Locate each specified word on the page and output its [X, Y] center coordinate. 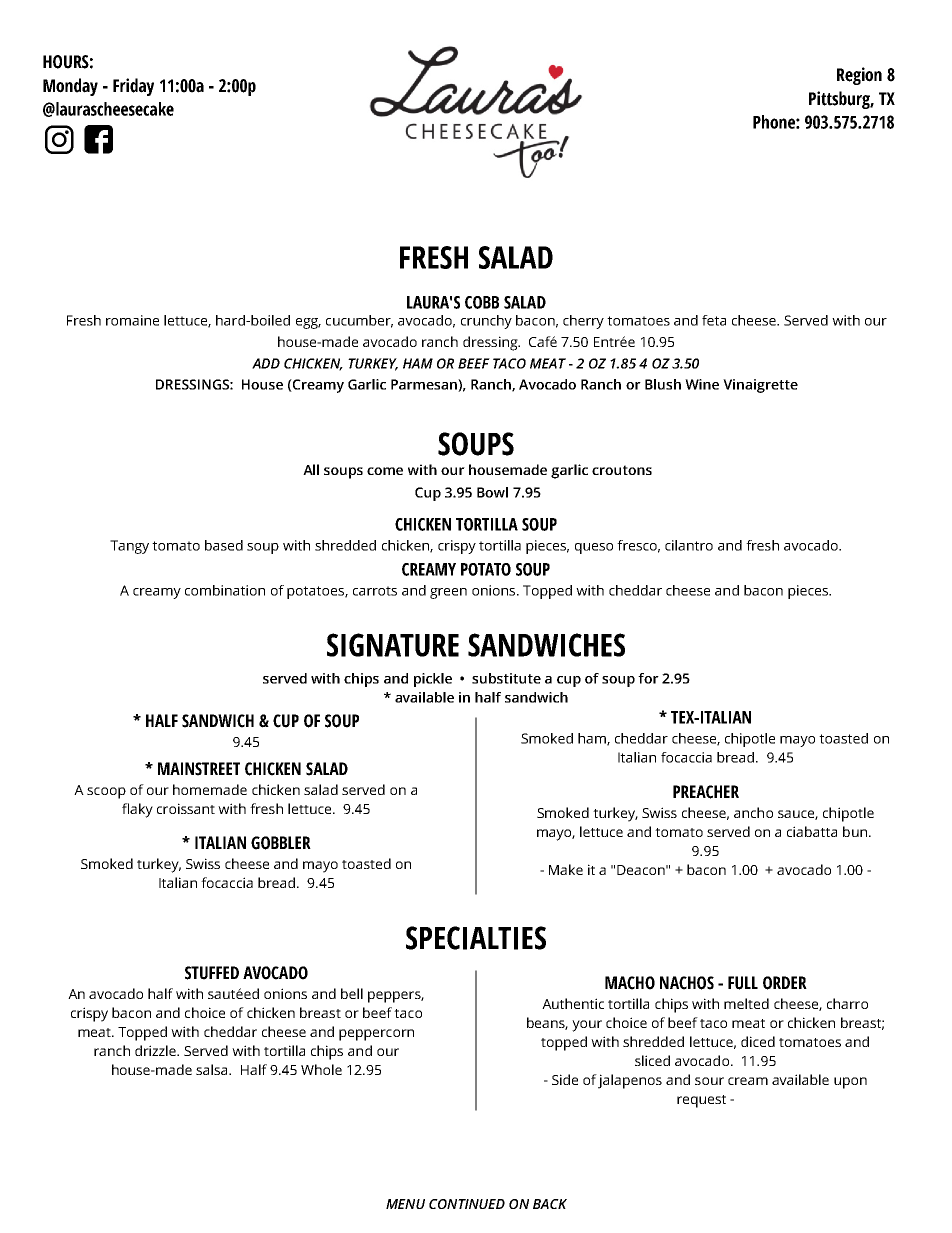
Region [859, 76]
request [701, 1101]
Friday [133, 87]
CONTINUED [467, 1204]
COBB [482, 302]
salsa [213, 1069]
